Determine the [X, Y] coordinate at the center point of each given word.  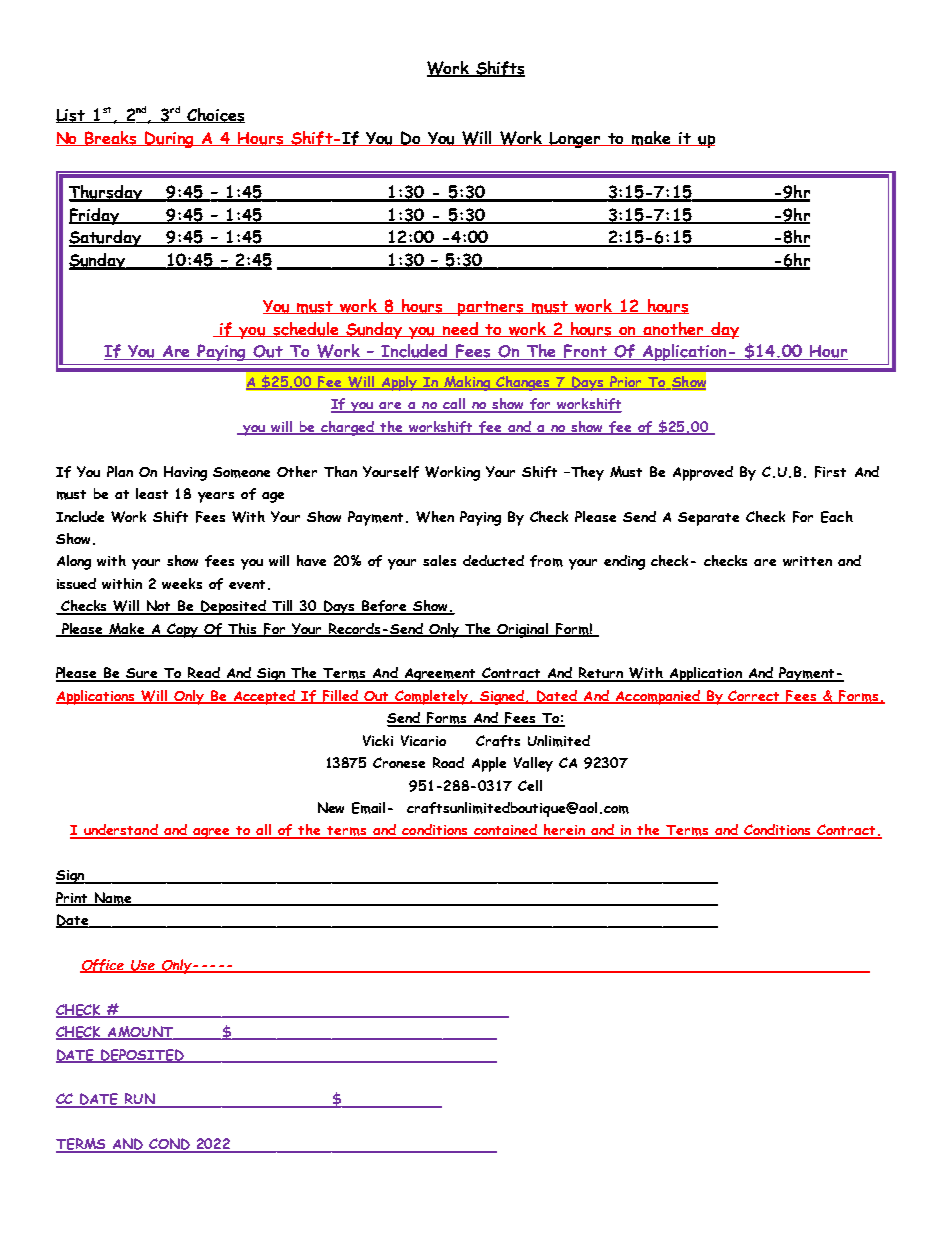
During [170, 139]
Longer [576, 140]
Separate [708, 519]
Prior [626, 383]
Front [586, 352]
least [152, 493]
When [435, 517]
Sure [142, 674]
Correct [755, 697]
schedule [306, 329]
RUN [140, 1100]
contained [506, 831]
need [461, 329]
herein [565, 831]
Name [113, 899]
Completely [432, 697]
